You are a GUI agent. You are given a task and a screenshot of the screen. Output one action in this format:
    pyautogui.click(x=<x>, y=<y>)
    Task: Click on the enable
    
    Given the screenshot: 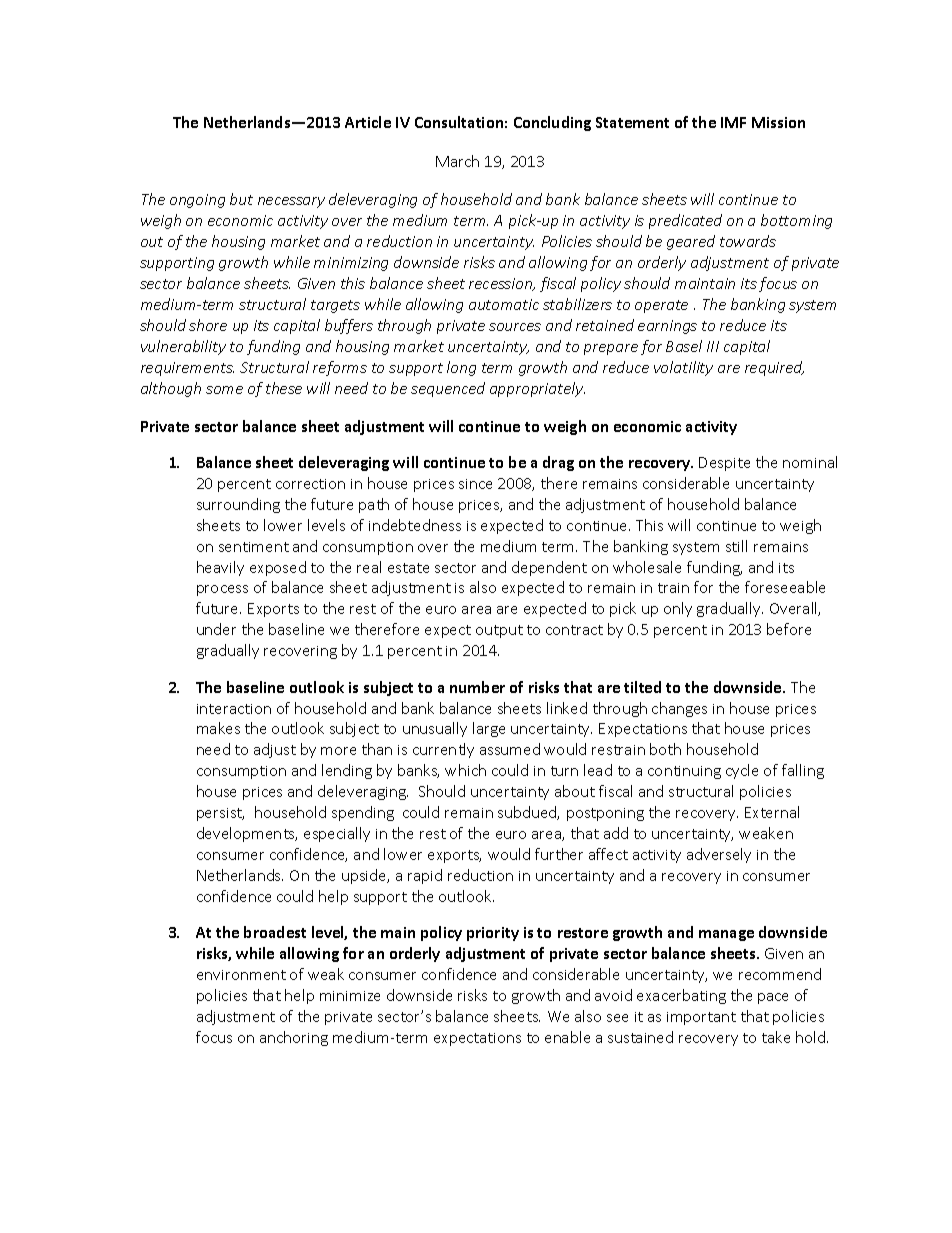 What is the action you would take?
    pyautogui.click(x=567, y=1037)
